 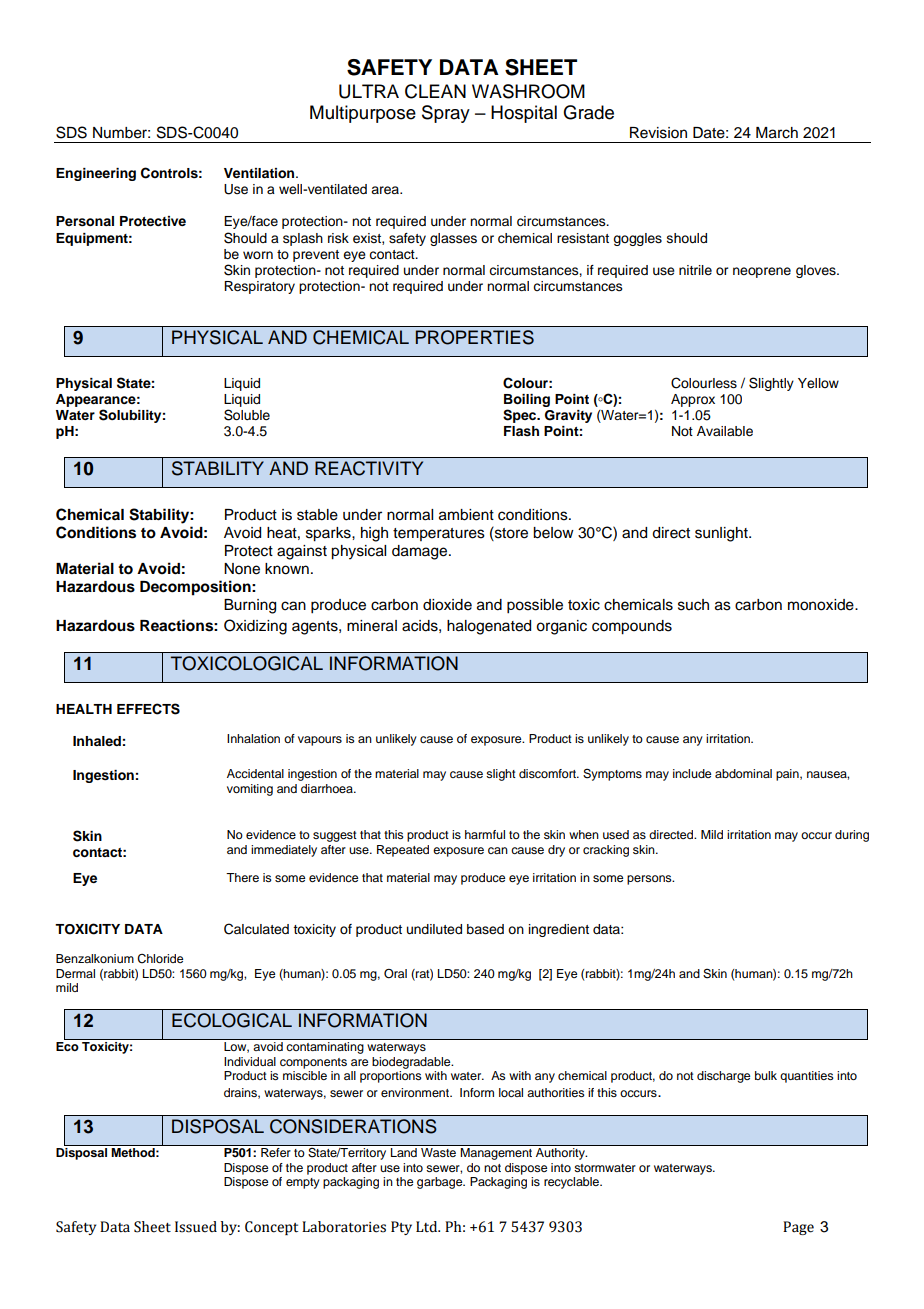 I want to click on Issued, so click(x=196, y=1227).
